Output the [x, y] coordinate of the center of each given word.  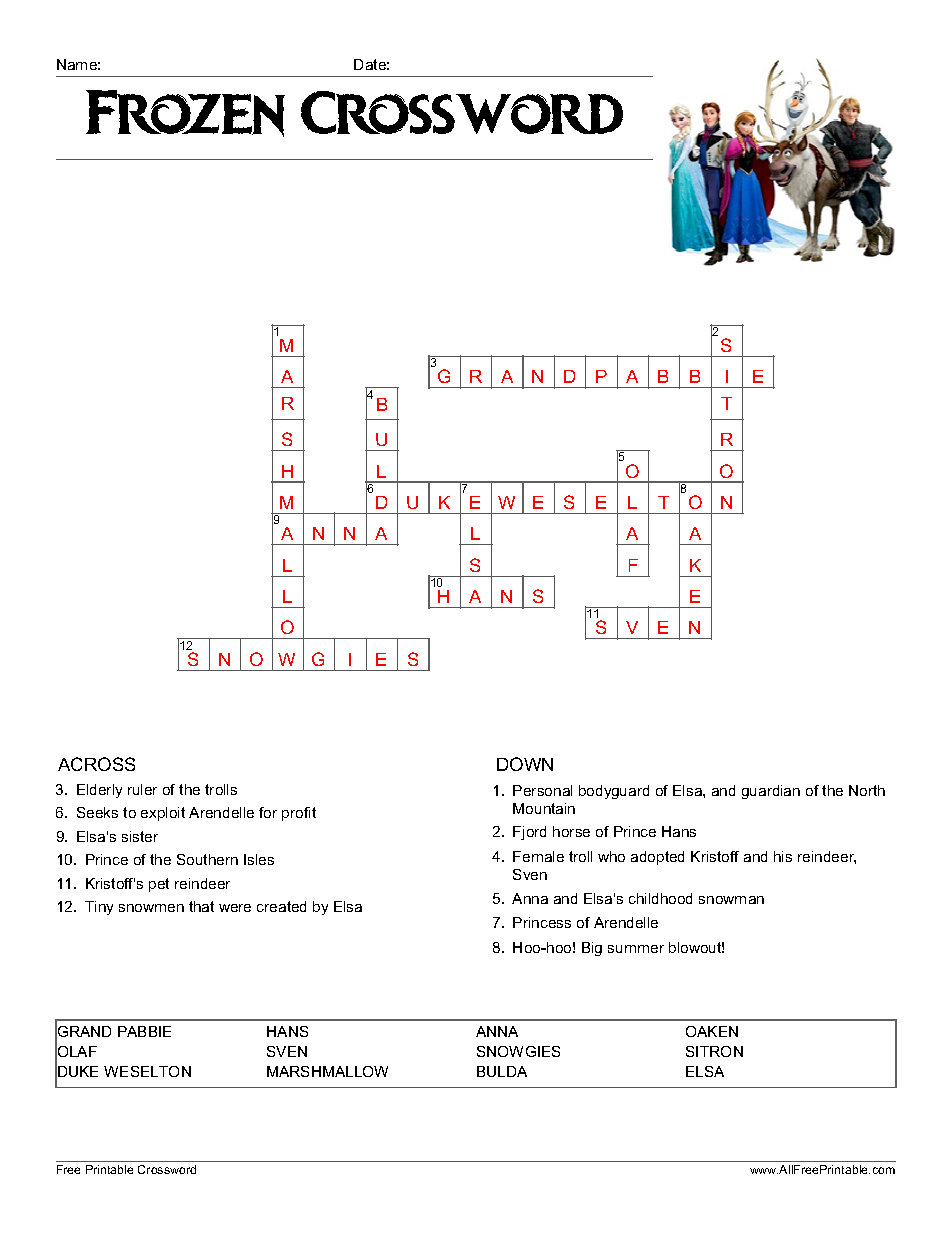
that [201, 906]
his [783, 856]
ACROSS [96, 764]
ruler [142, 789]
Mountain [544, 808]
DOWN [525, 764]
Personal [542, 790]
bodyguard [614, 792]
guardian [771, 792]
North [867, 790]
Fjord [529, 833]
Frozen [185, 113]
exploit [163, 814]
